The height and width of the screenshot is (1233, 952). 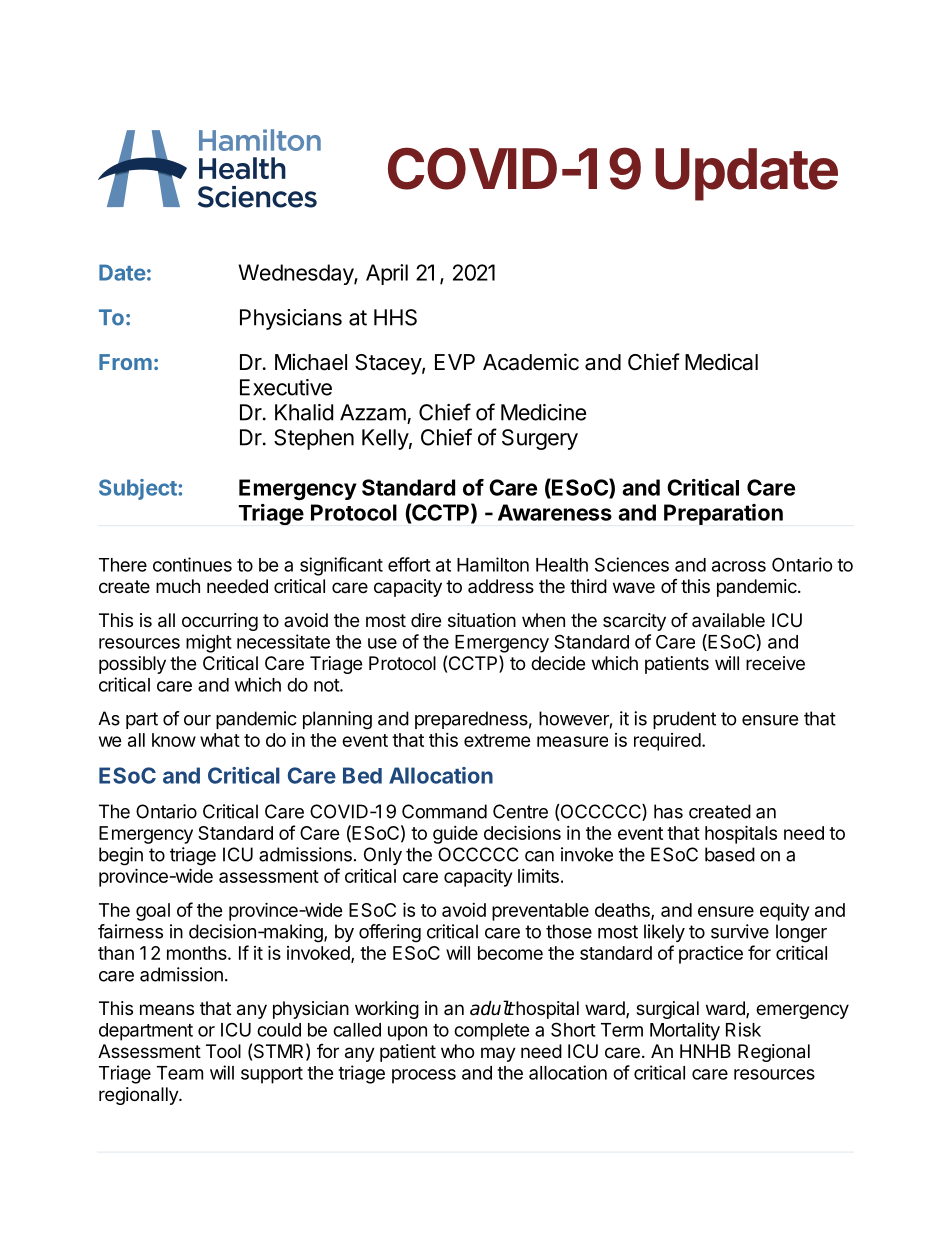 I want to click on what, so click(x=220, y=740).
